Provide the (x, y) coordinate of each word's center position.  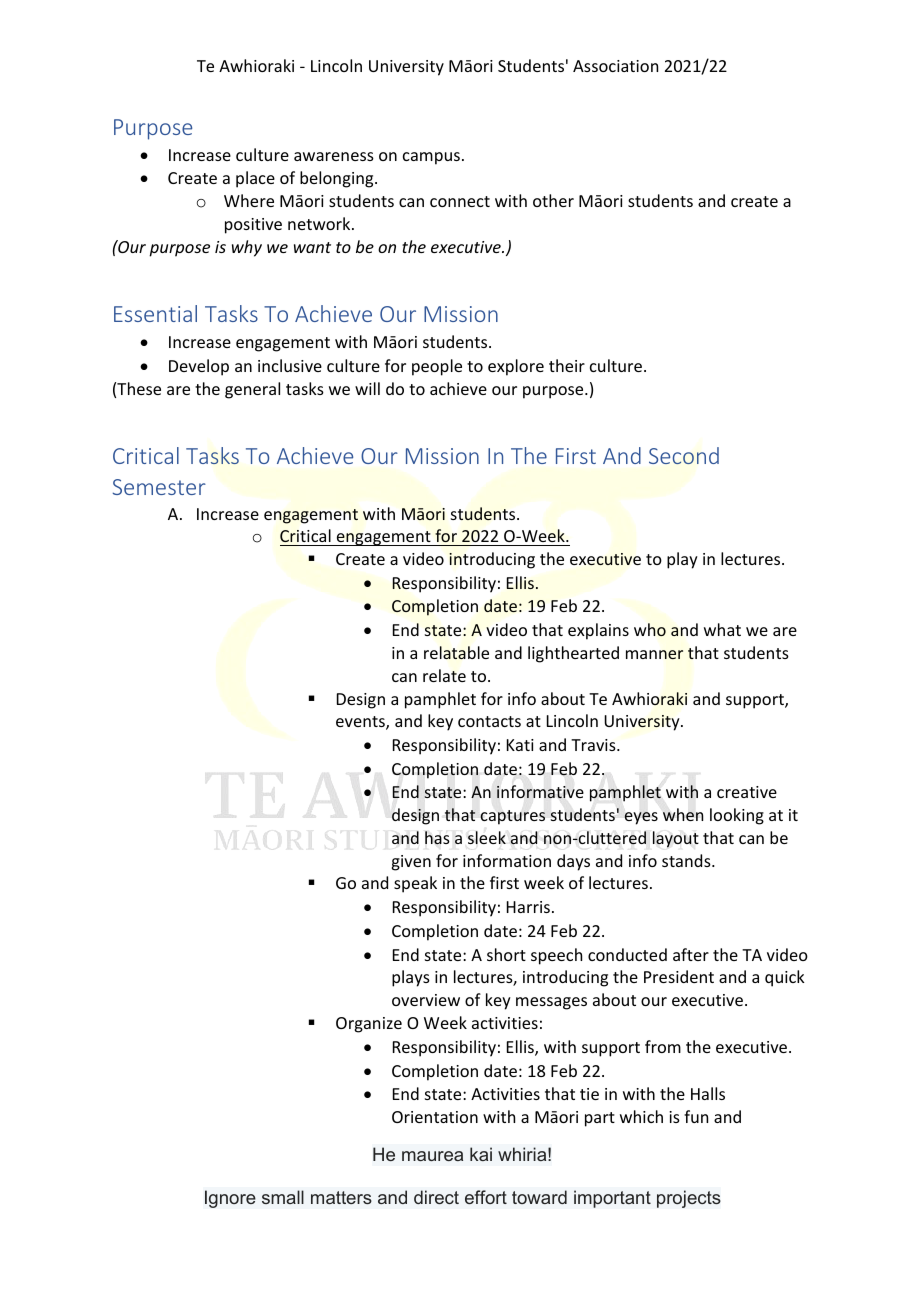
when (683, 814)
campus (431, 158)
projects (689, 1199)
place (255, 179)
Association (615, 66)
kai (481, 1154)
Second (684, 455)
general (252, 390)
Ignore (230, 1199)
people (437, 367)
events (361, 723)
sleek (487, 837)
